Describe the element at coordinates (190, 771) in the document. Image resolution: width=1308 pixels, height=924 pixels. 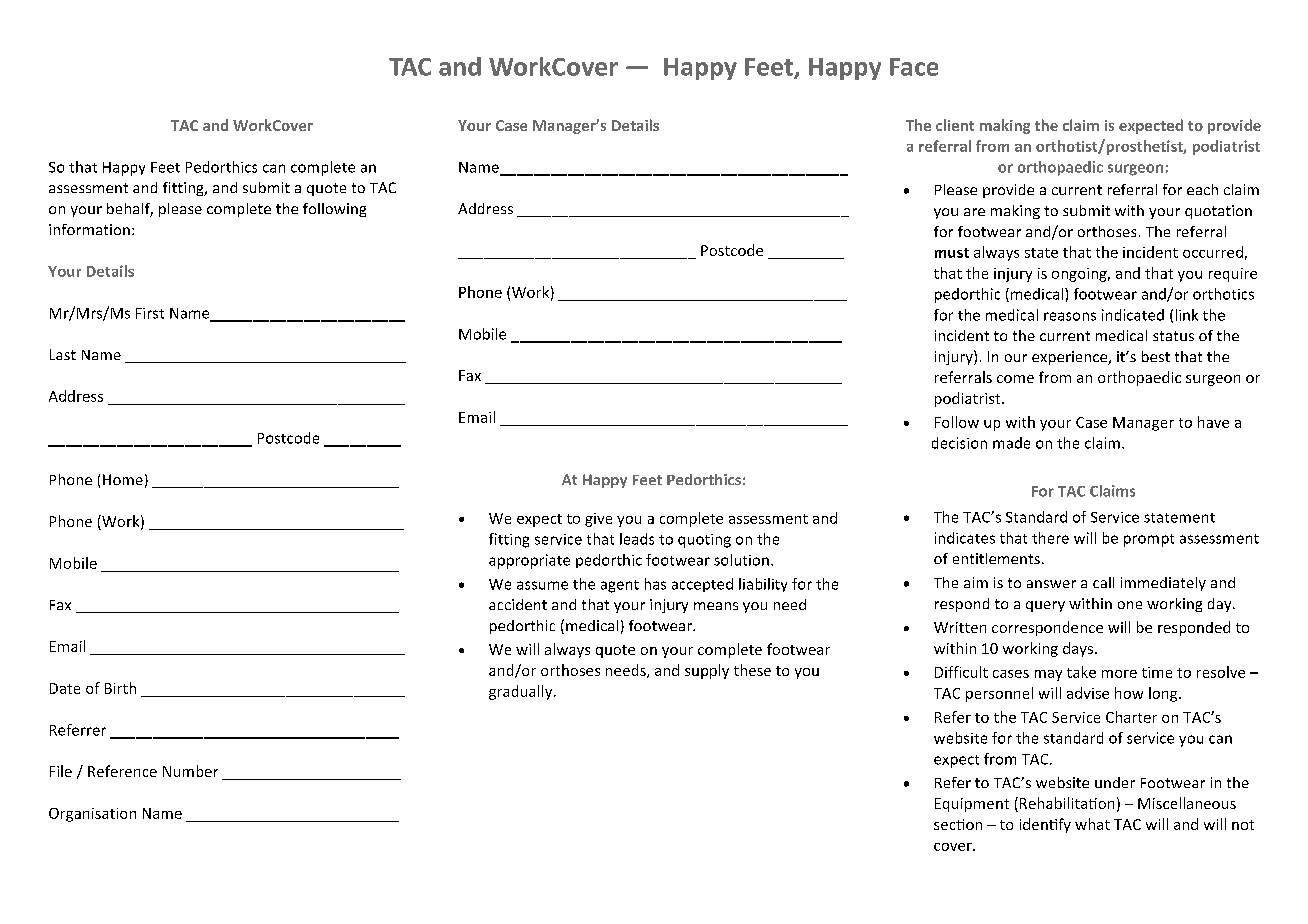
I see `Number` at that location.
